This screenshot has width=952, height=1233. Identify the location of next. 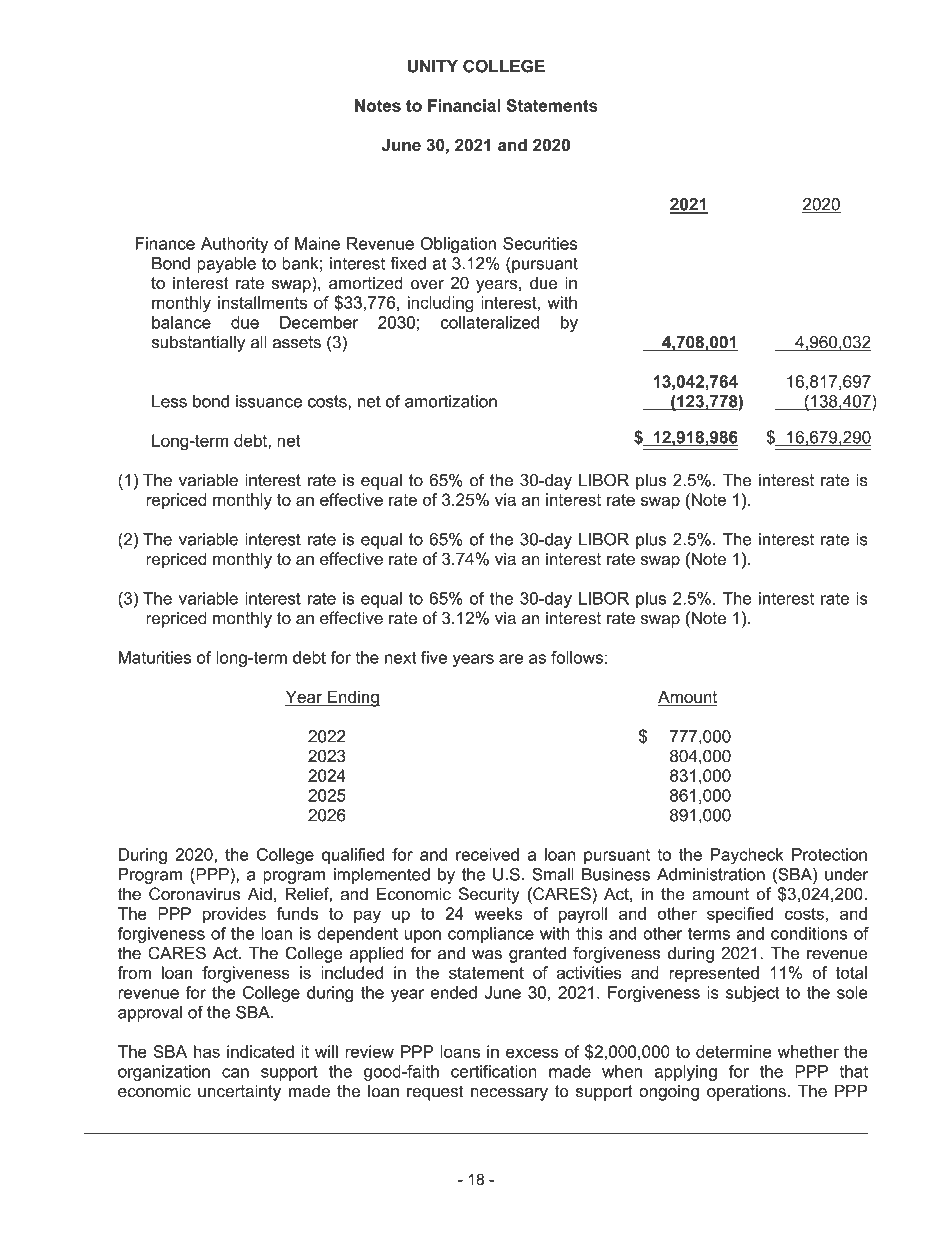
(400, 658).
